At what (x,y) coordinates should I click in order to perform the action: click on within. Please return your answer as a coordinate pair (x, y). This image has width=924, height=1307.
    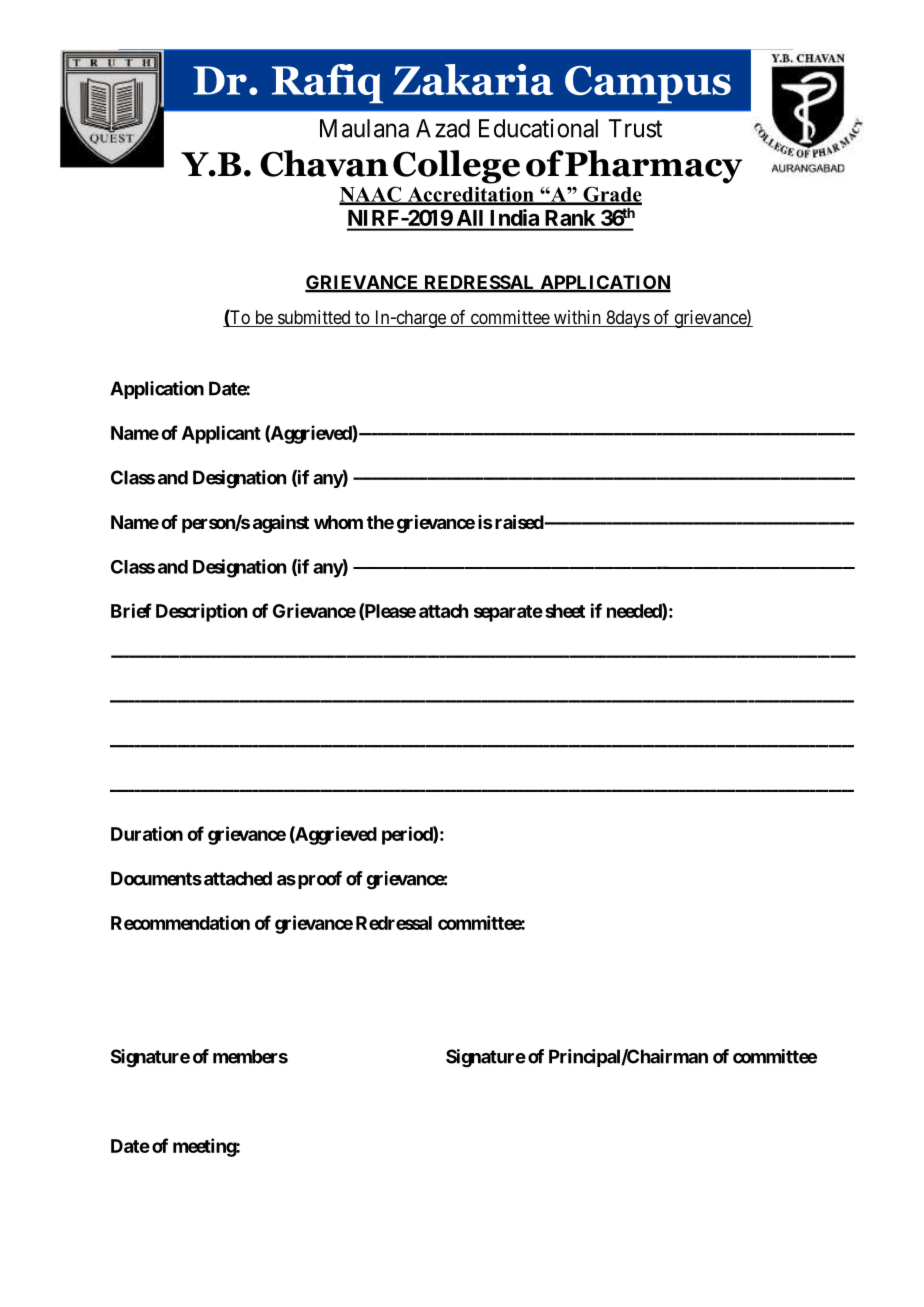
    Looking at the image, I should click on (577, 318).
